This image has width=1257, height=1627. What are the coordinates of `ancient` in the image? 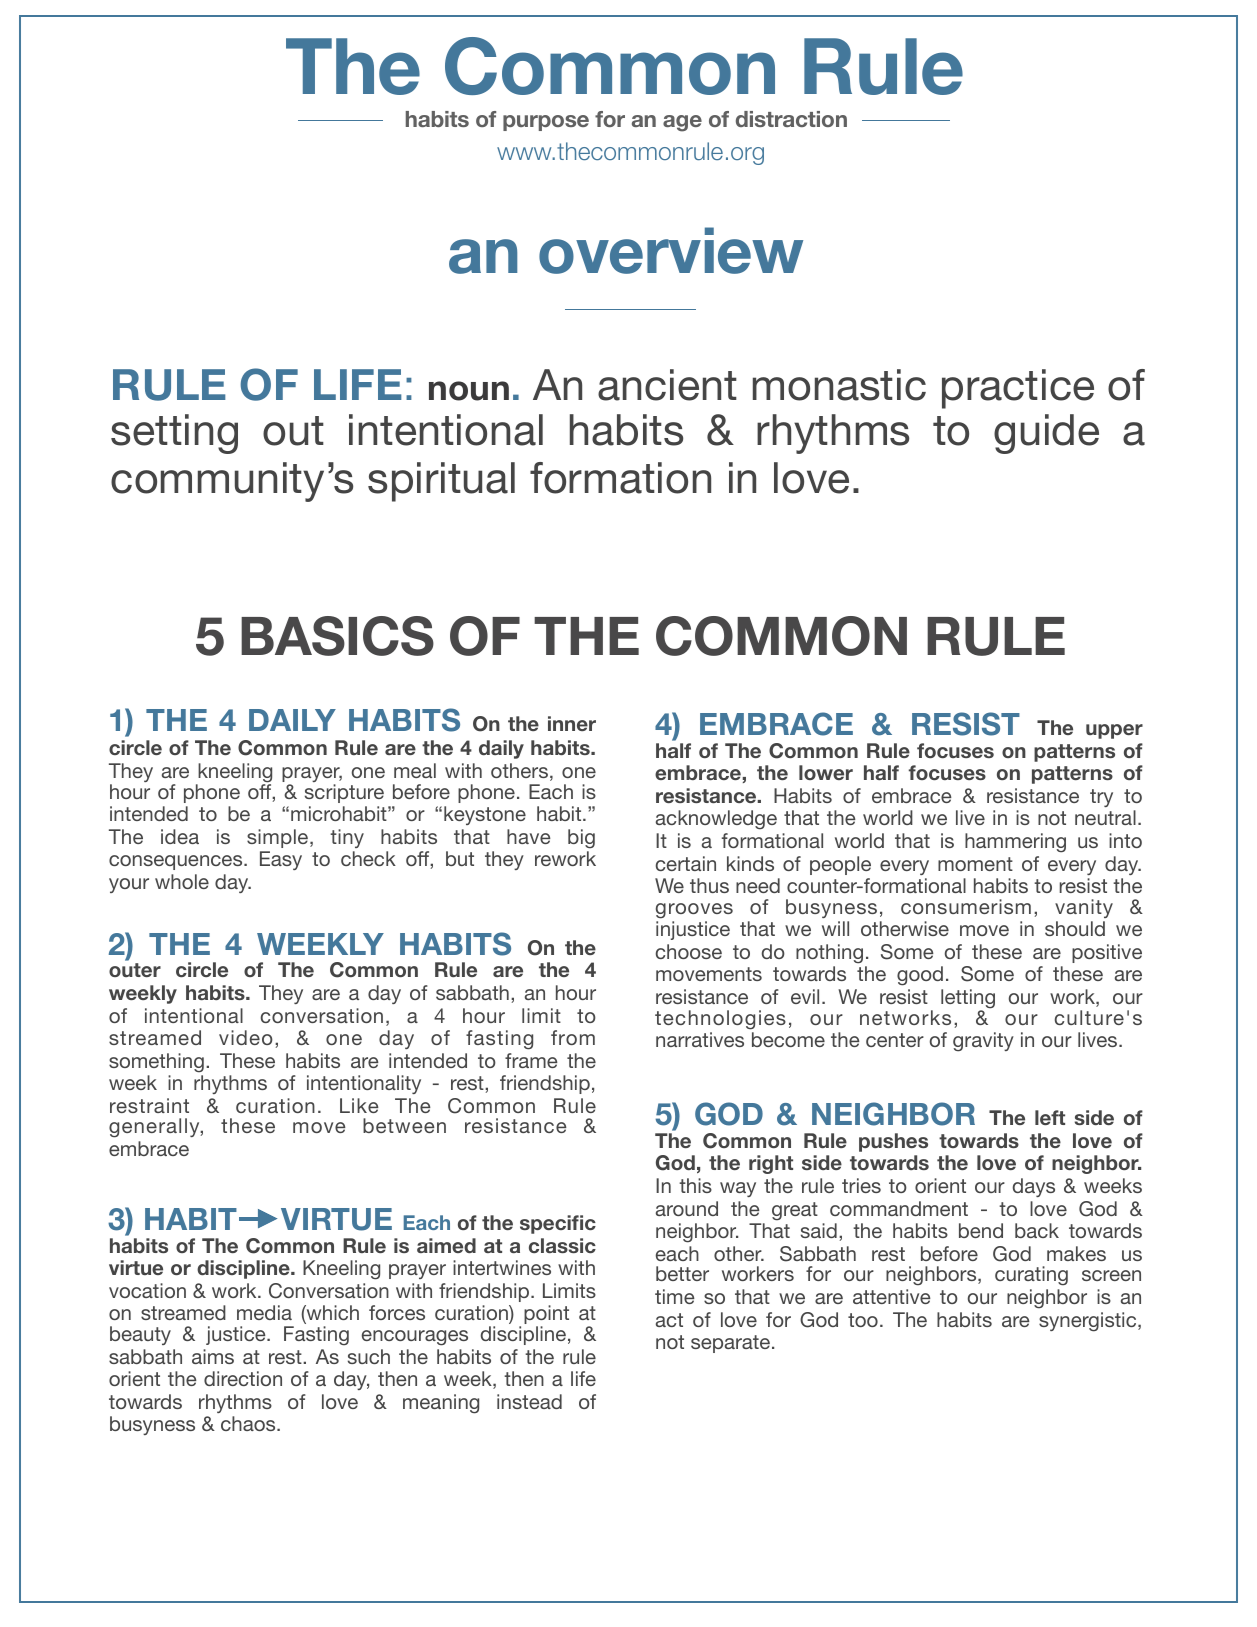 It's located at (667, 385).
